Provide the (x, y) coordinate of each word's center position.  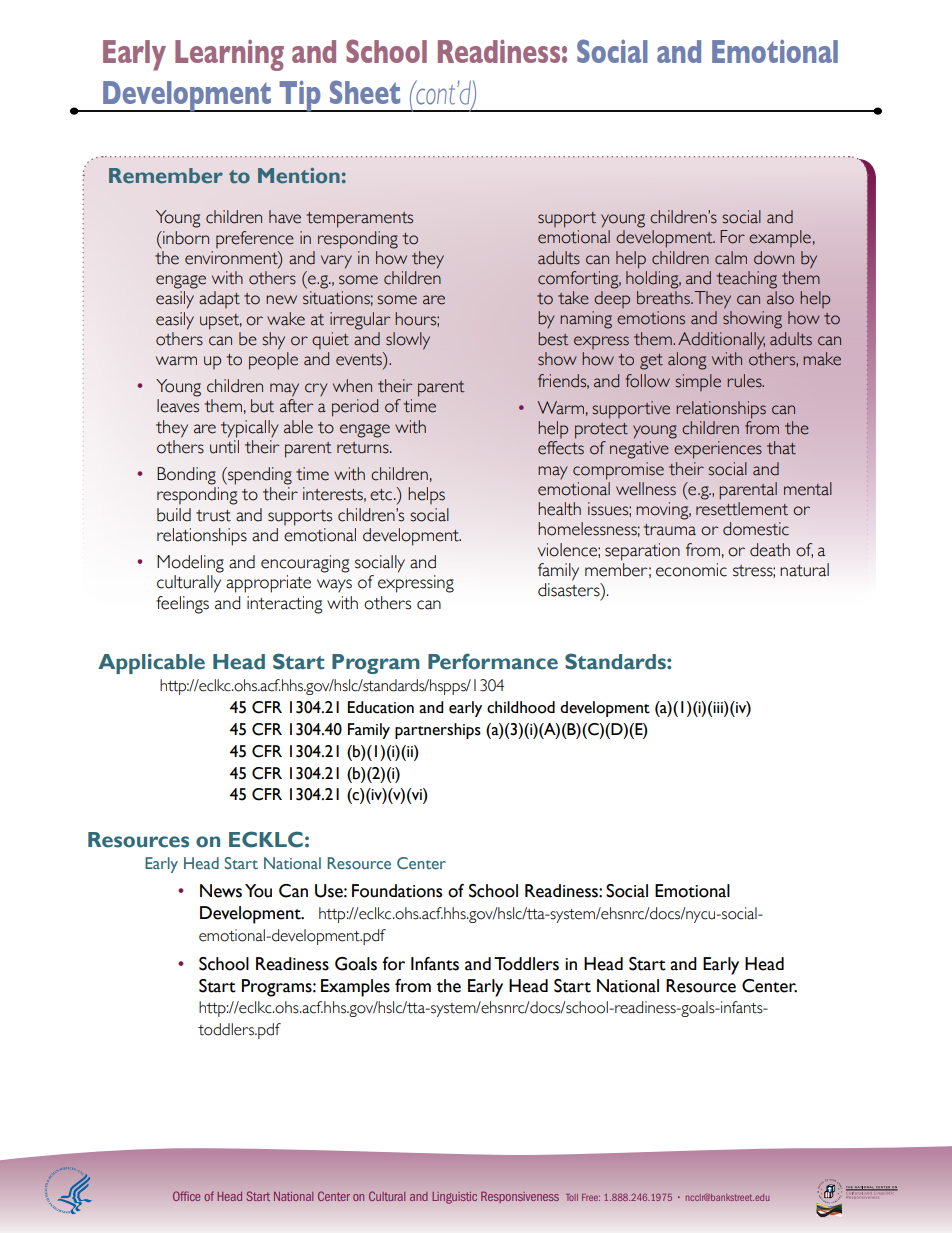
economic (691, 570)
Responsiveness (520, 1197)
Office (186, 1196)
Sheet (365, 92)
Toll (572, 1197)
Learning (229, 55)
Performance (493, 661)
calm (731, 258)
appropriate (268, 584)
